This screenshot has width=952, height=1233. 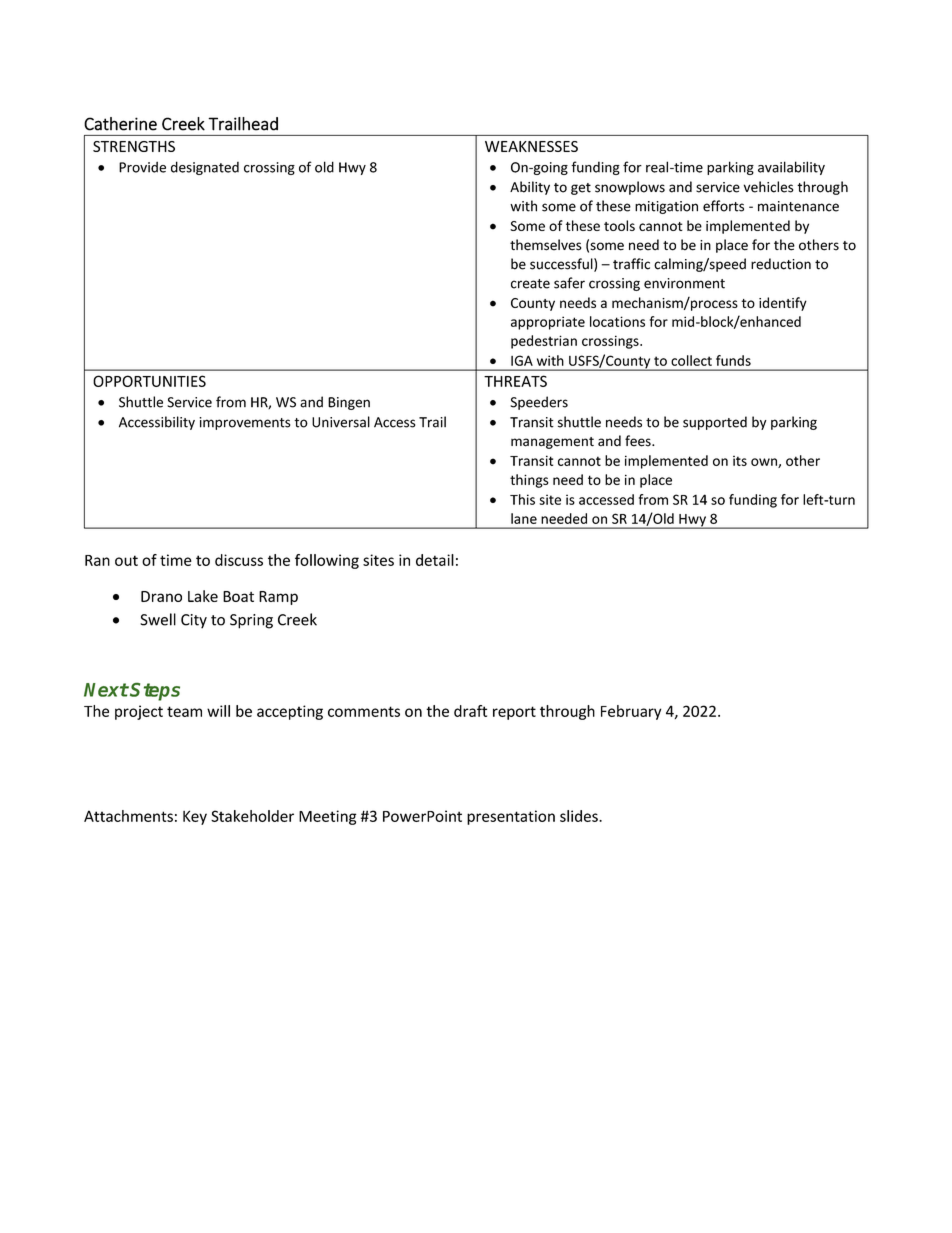 I want to click on things, so click(x=529, y=481).
